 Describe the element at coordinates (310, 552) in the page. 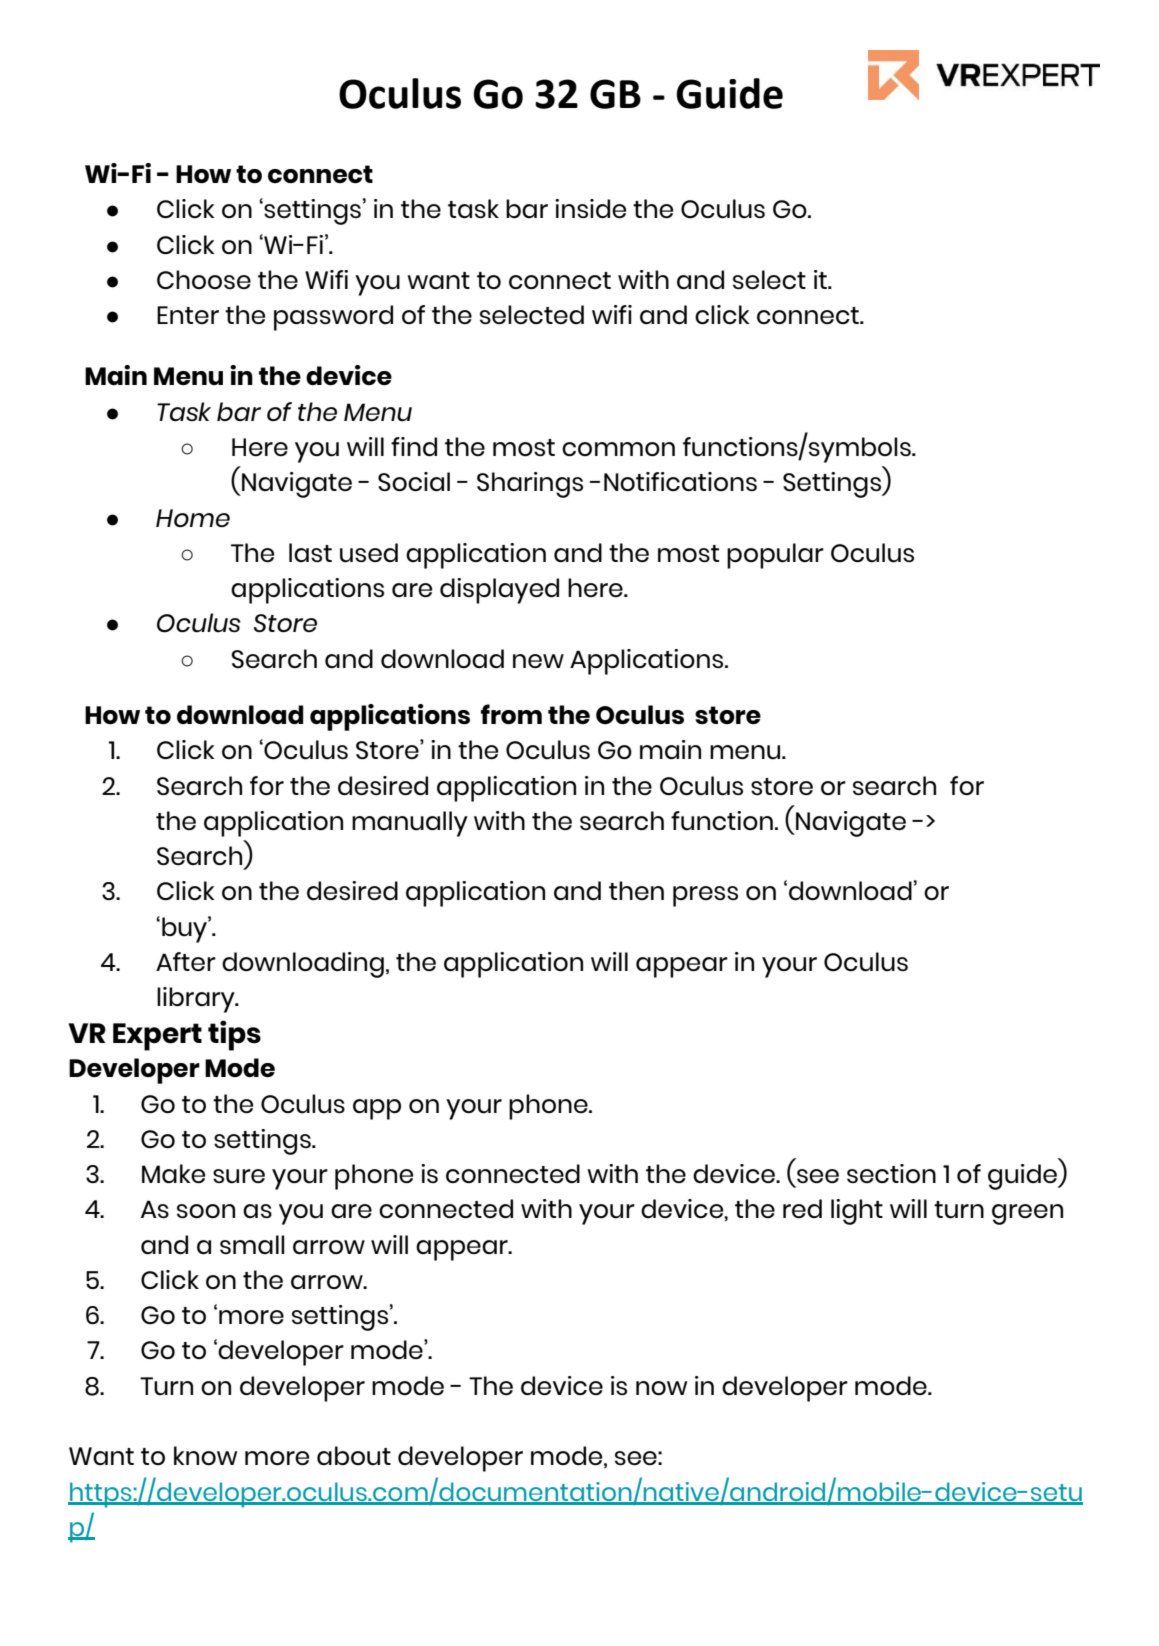

I see `last` at that location.
